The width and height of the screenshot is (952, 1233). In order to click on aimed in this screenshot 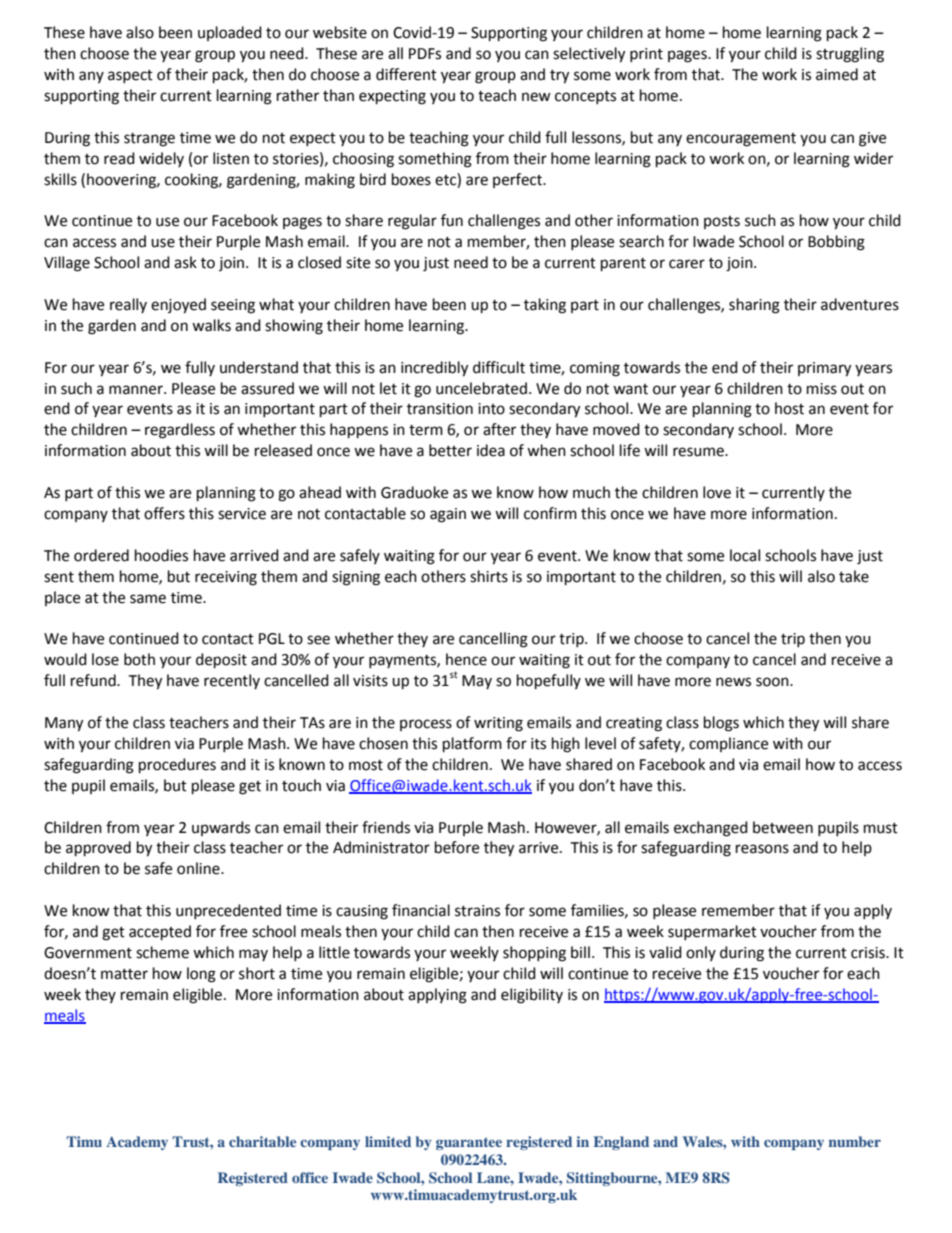, I will do `click(837, 74)`.
